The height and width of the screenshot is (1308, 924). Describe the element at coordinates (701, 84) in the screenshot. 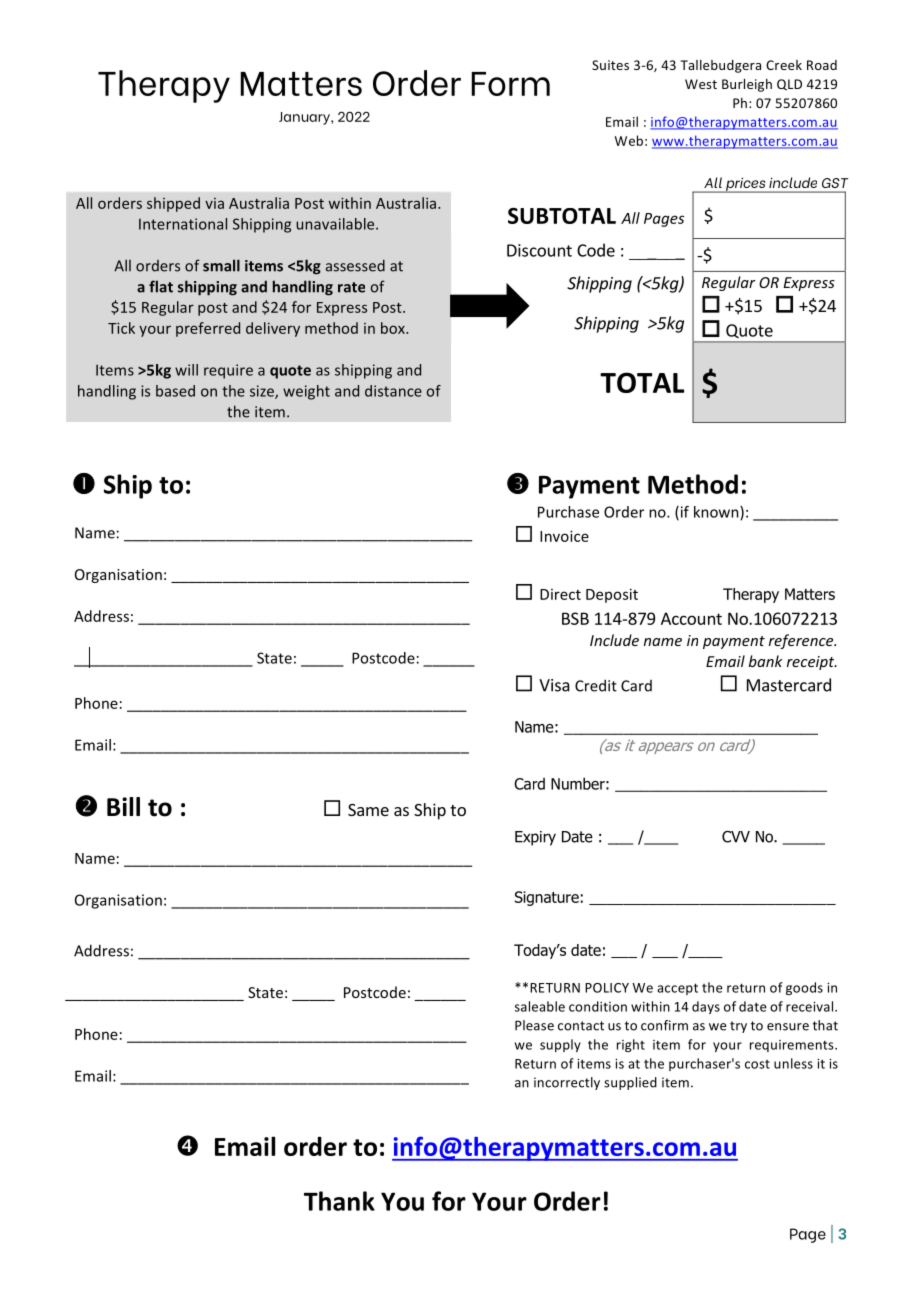

I see `West` at that location.
